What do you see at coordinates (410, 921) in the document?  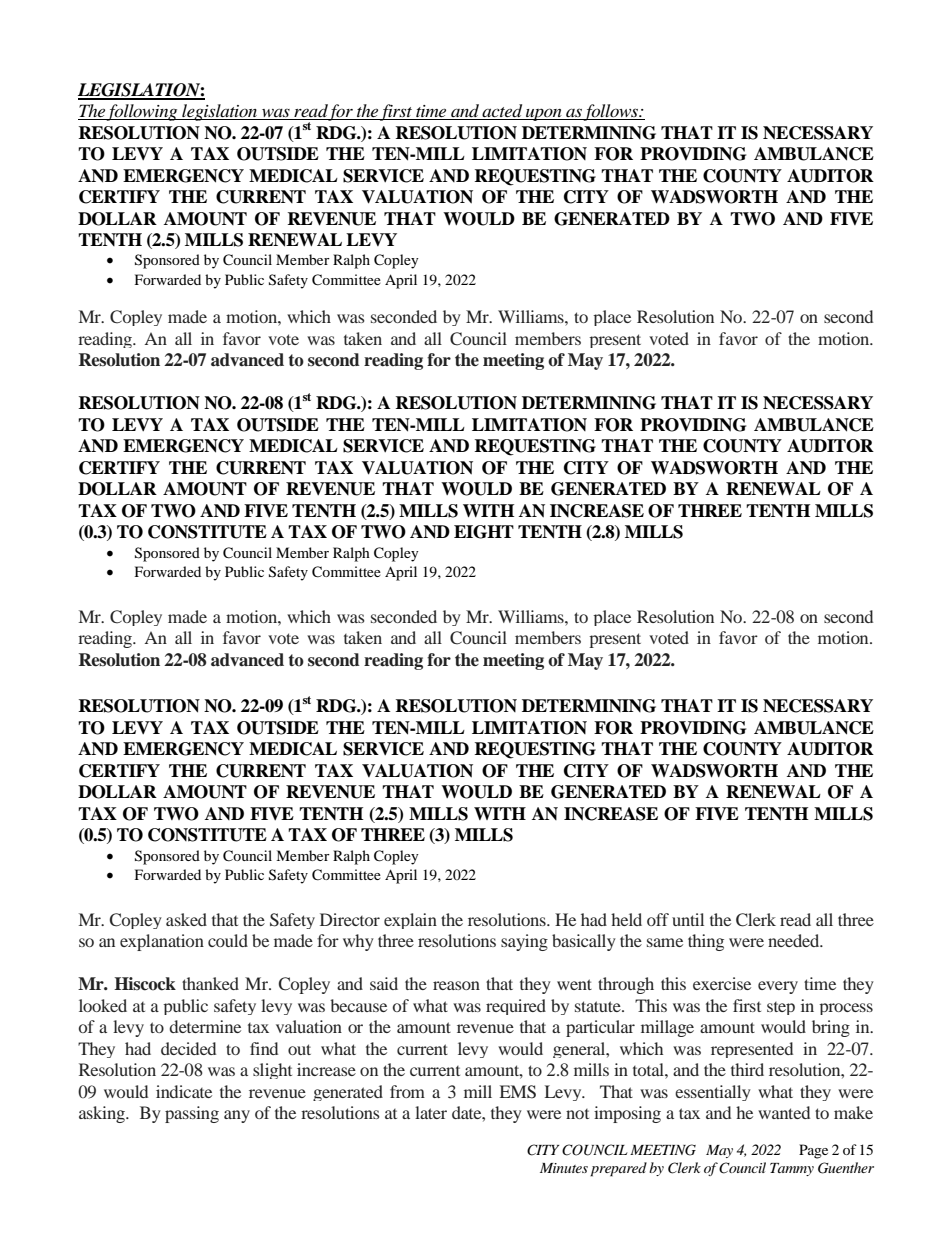 I see `explain` at bounding box center [410, 921].
